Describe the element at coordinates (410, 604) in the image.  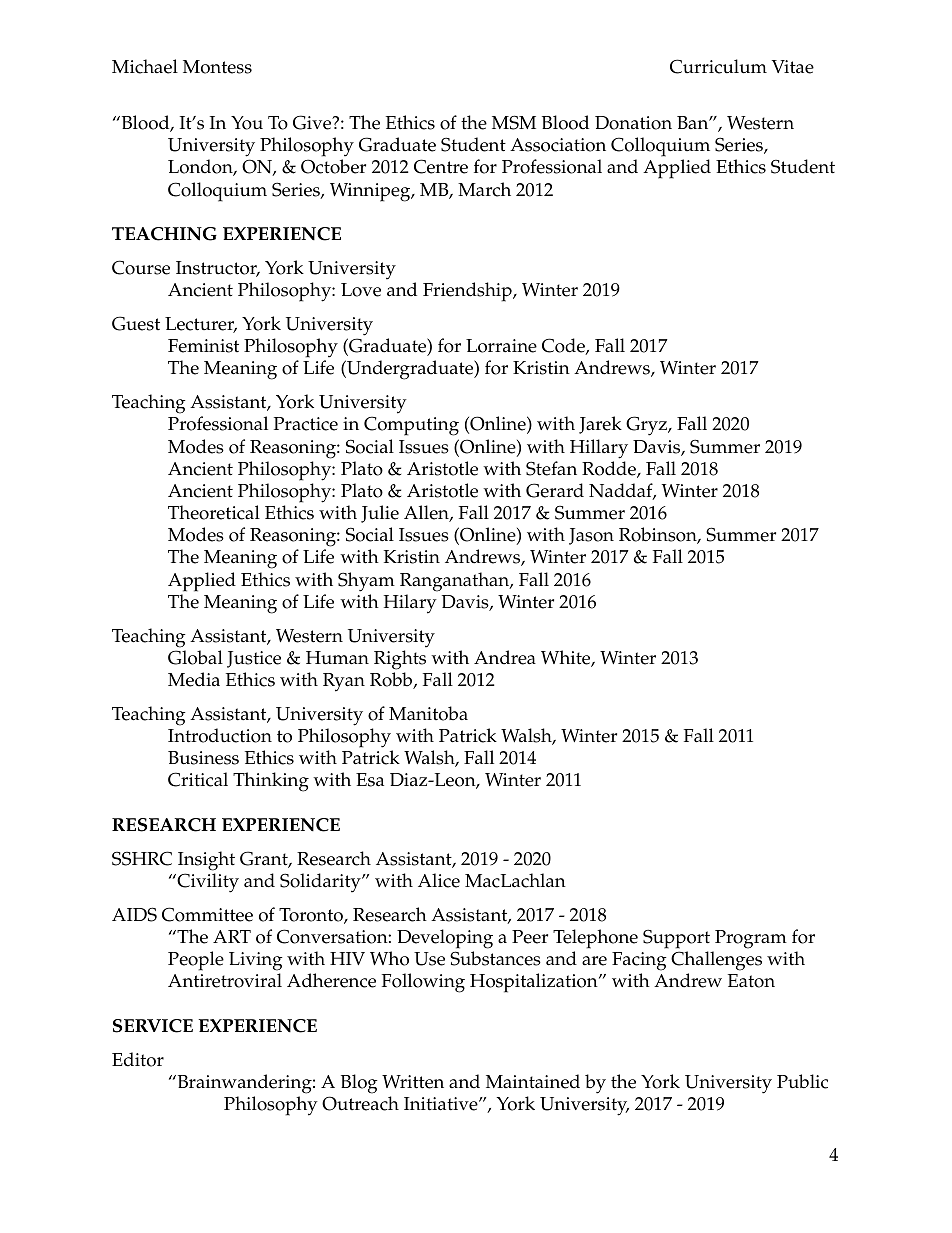
I see `Hilary` at that location.
